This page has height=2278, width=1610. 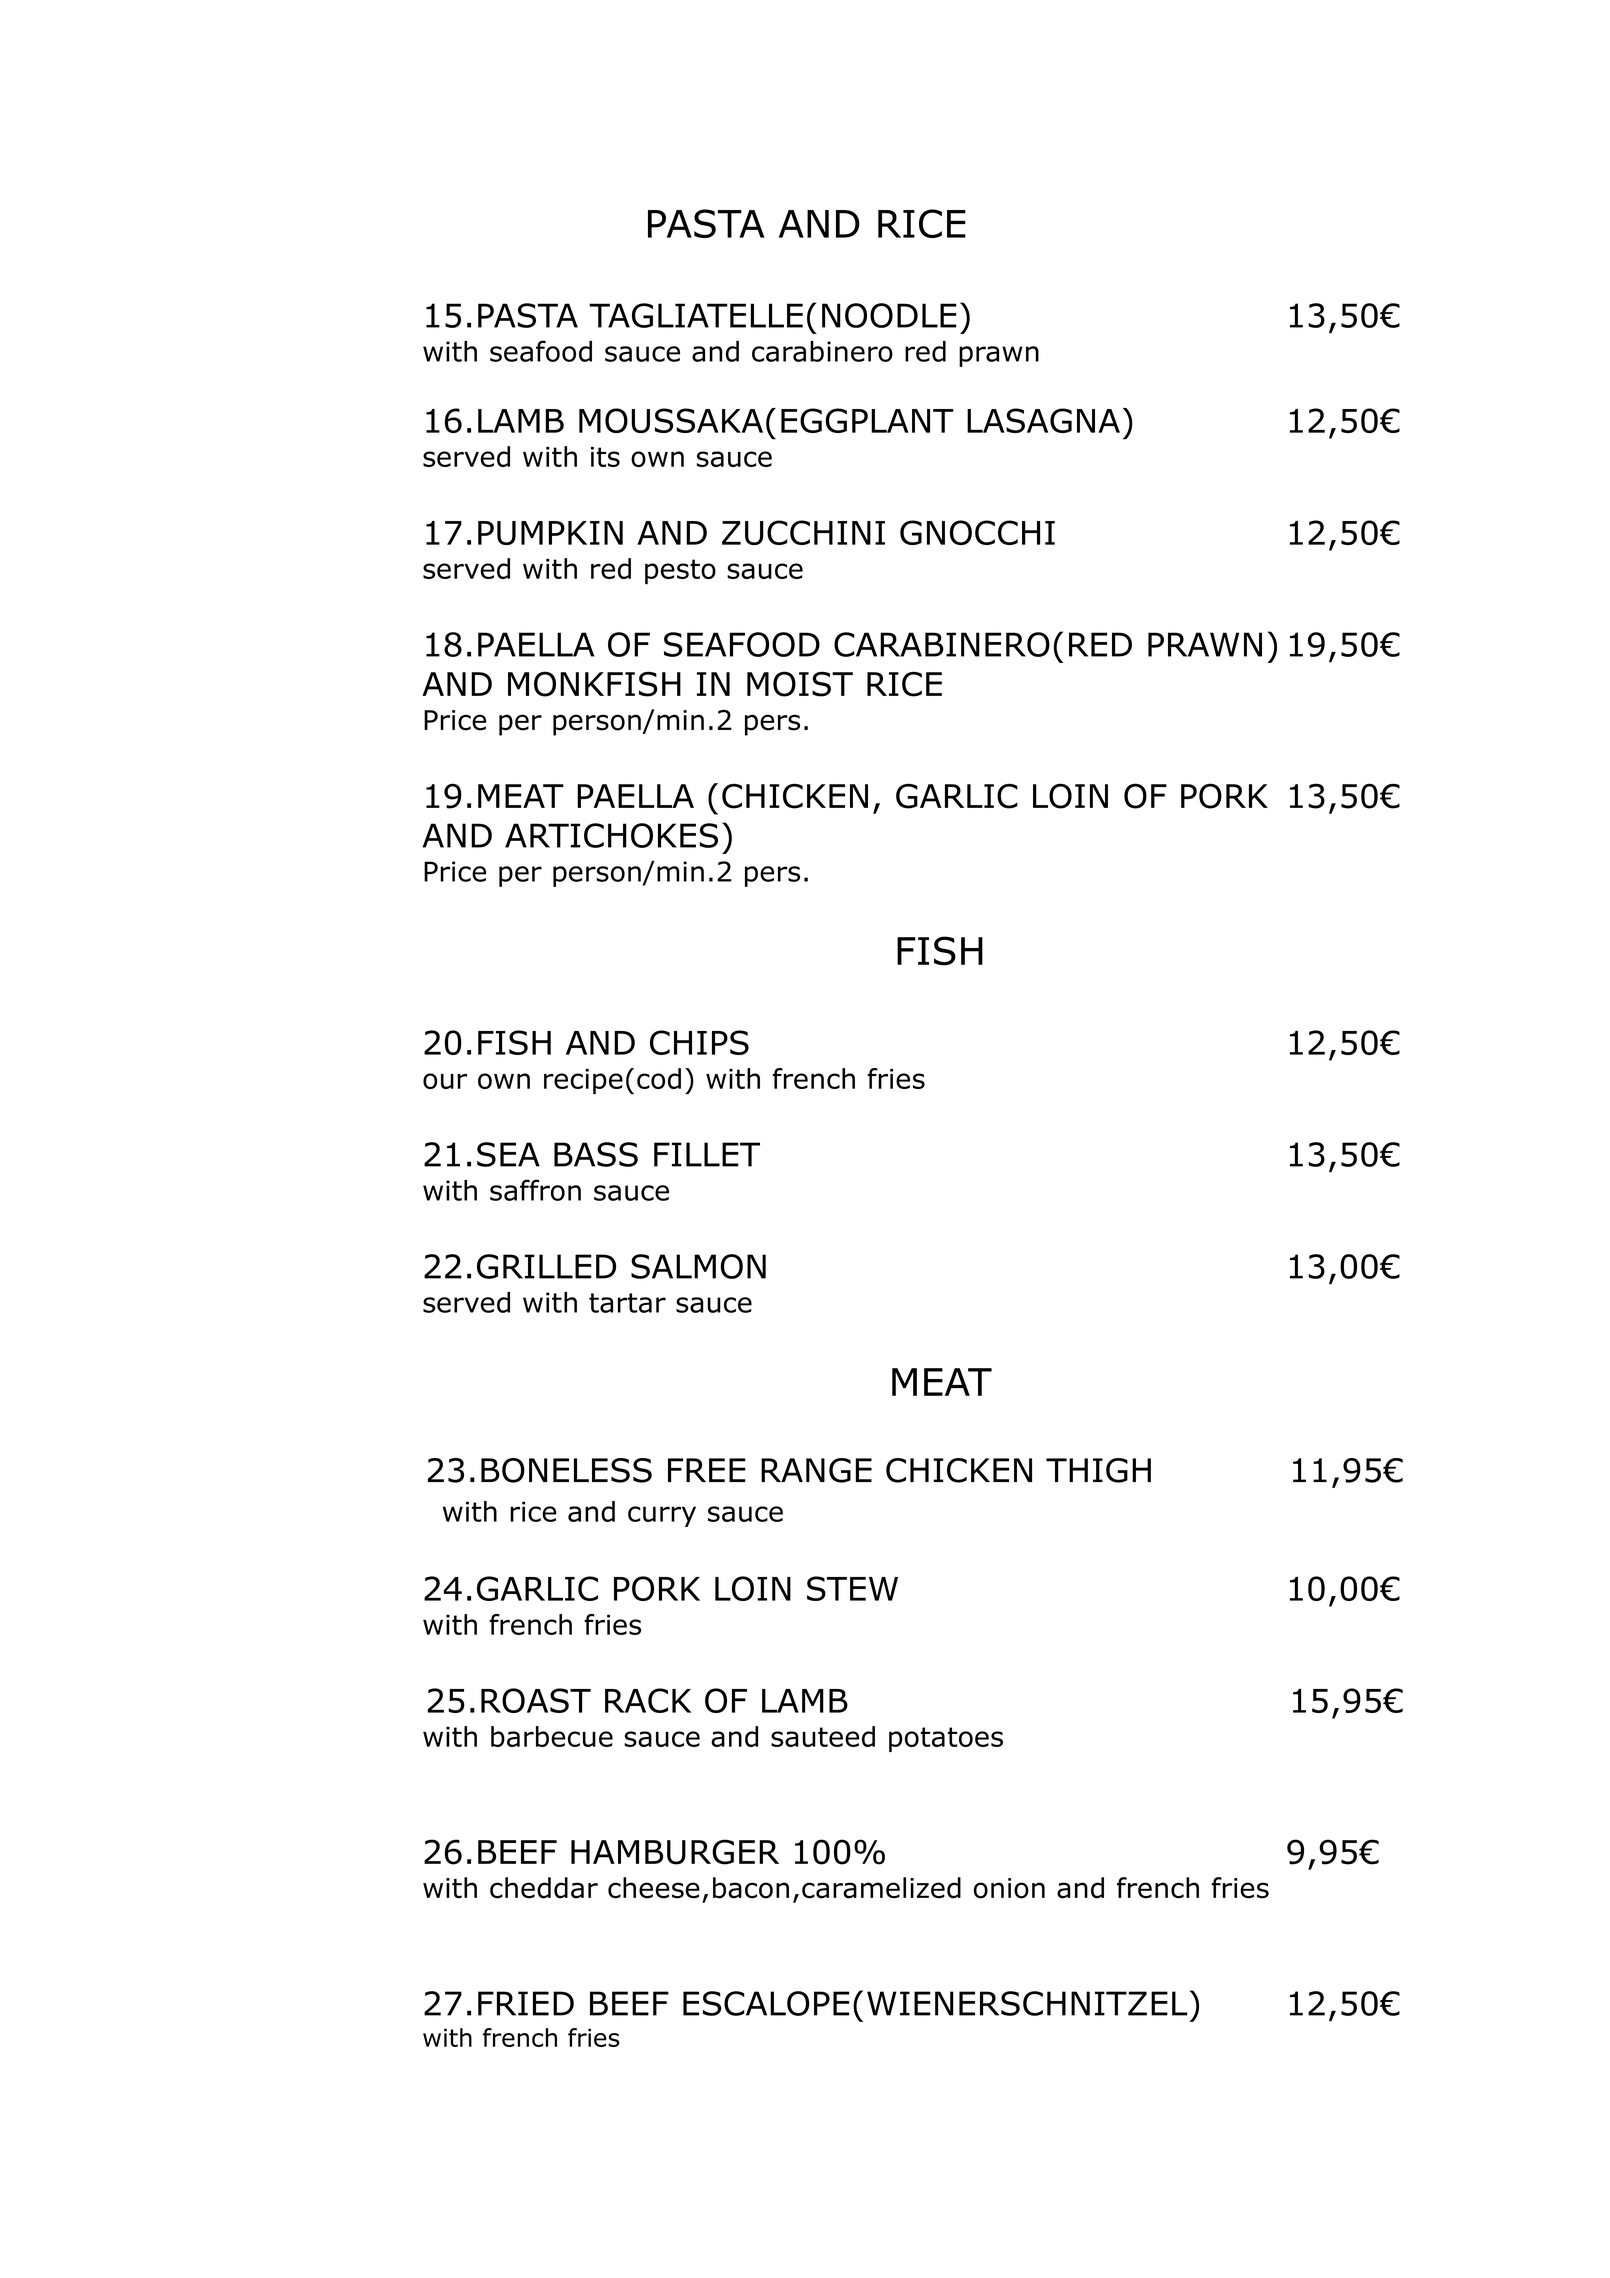 What do you see at coordinates (800, 684) in the page?
I see `MOIST` at bounding box center [800, 684].
